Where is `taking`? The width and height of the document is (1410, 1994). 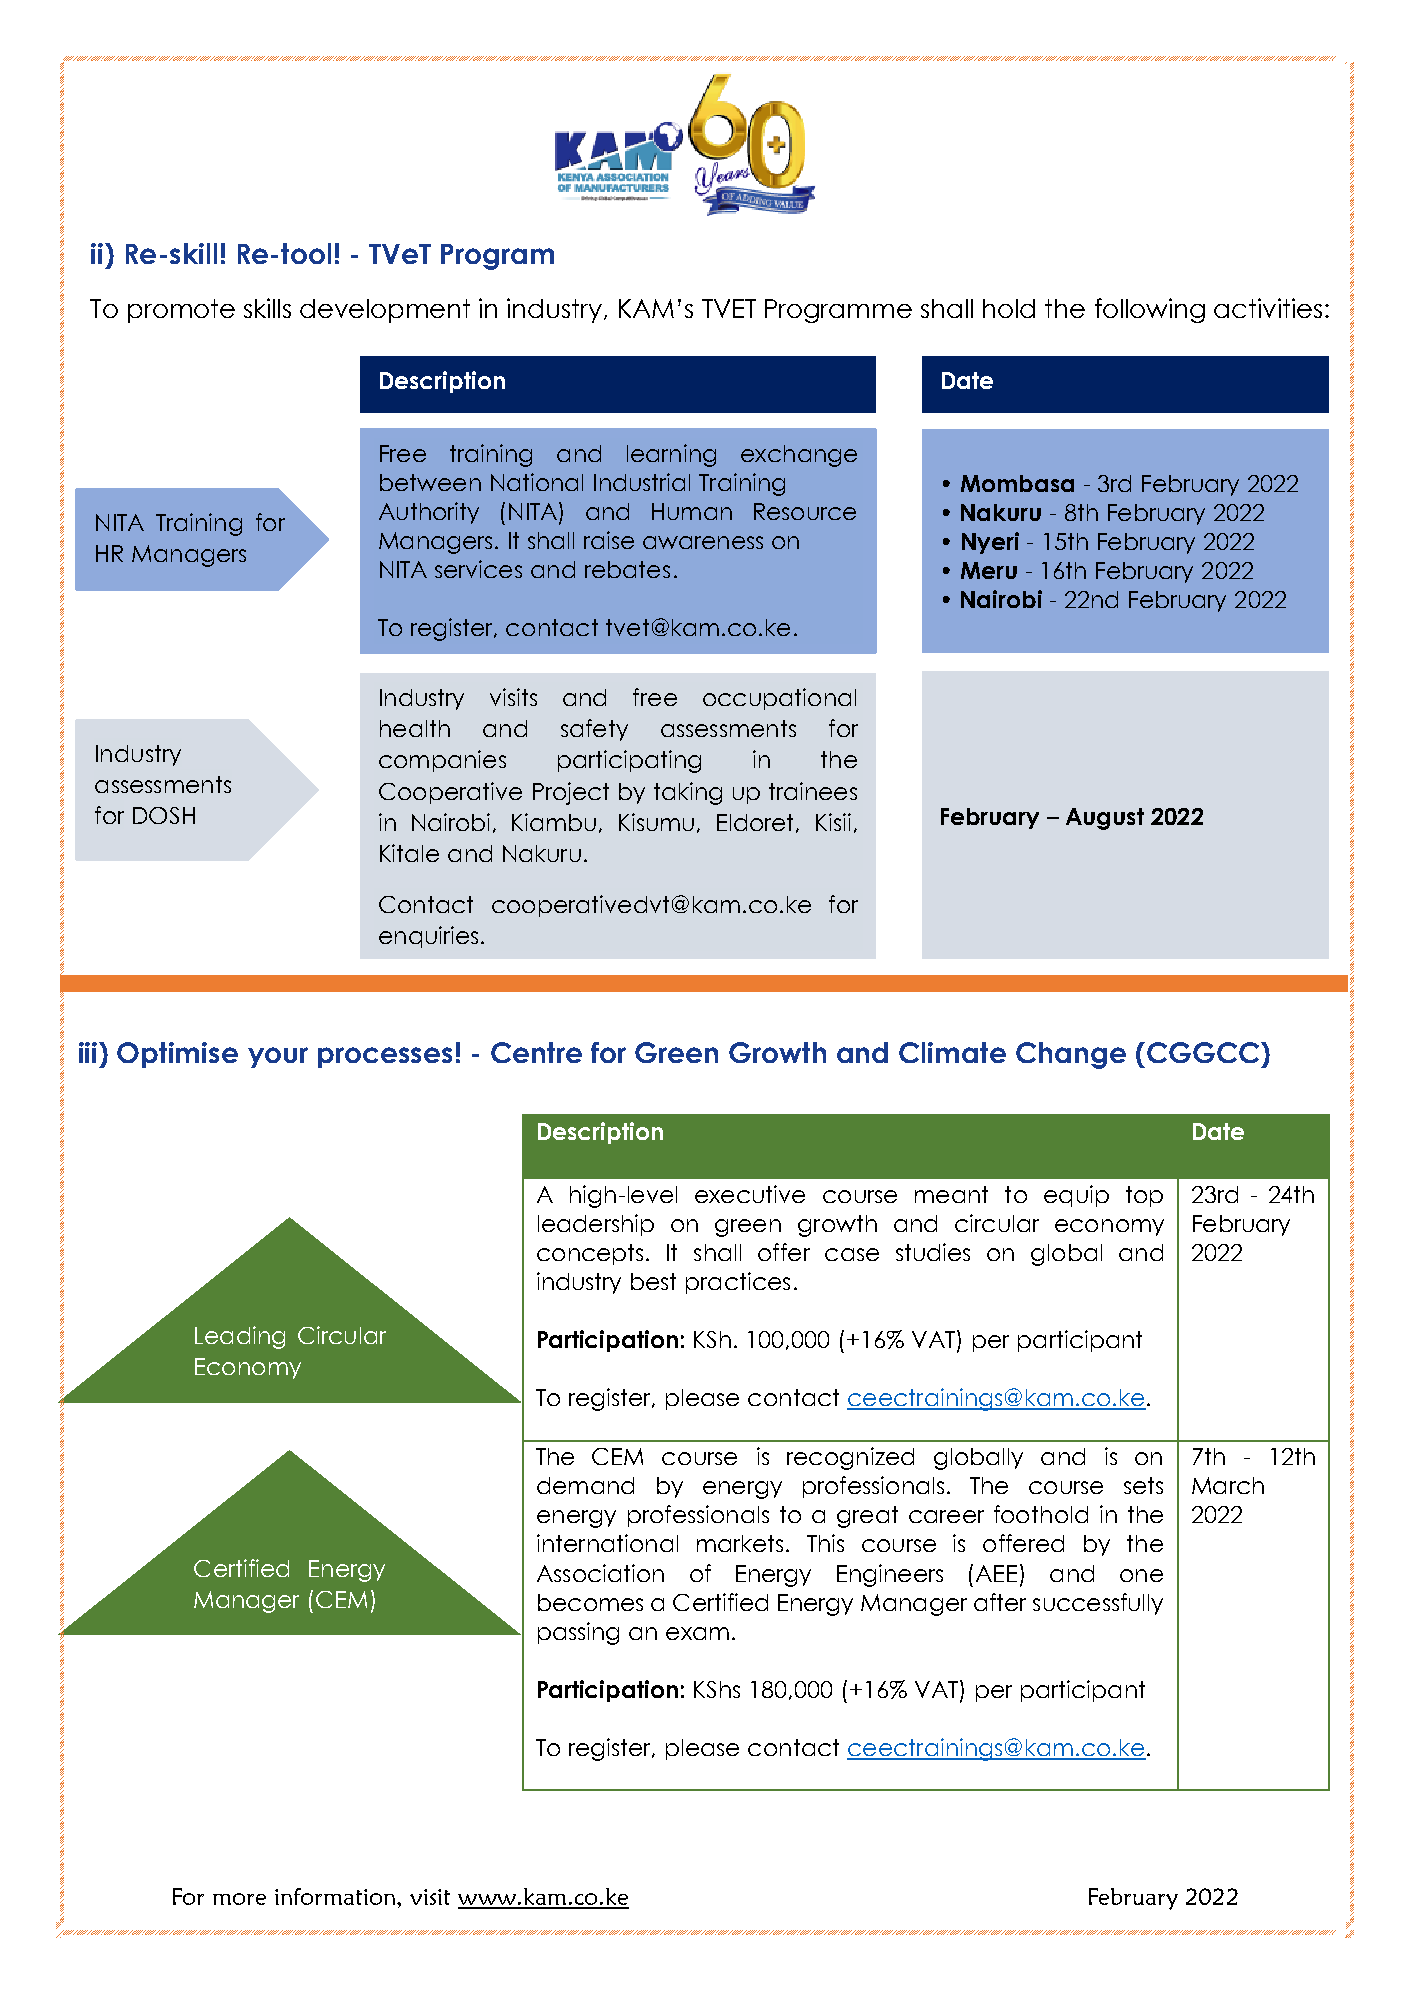
taking is located at coordinates (688, 793).
